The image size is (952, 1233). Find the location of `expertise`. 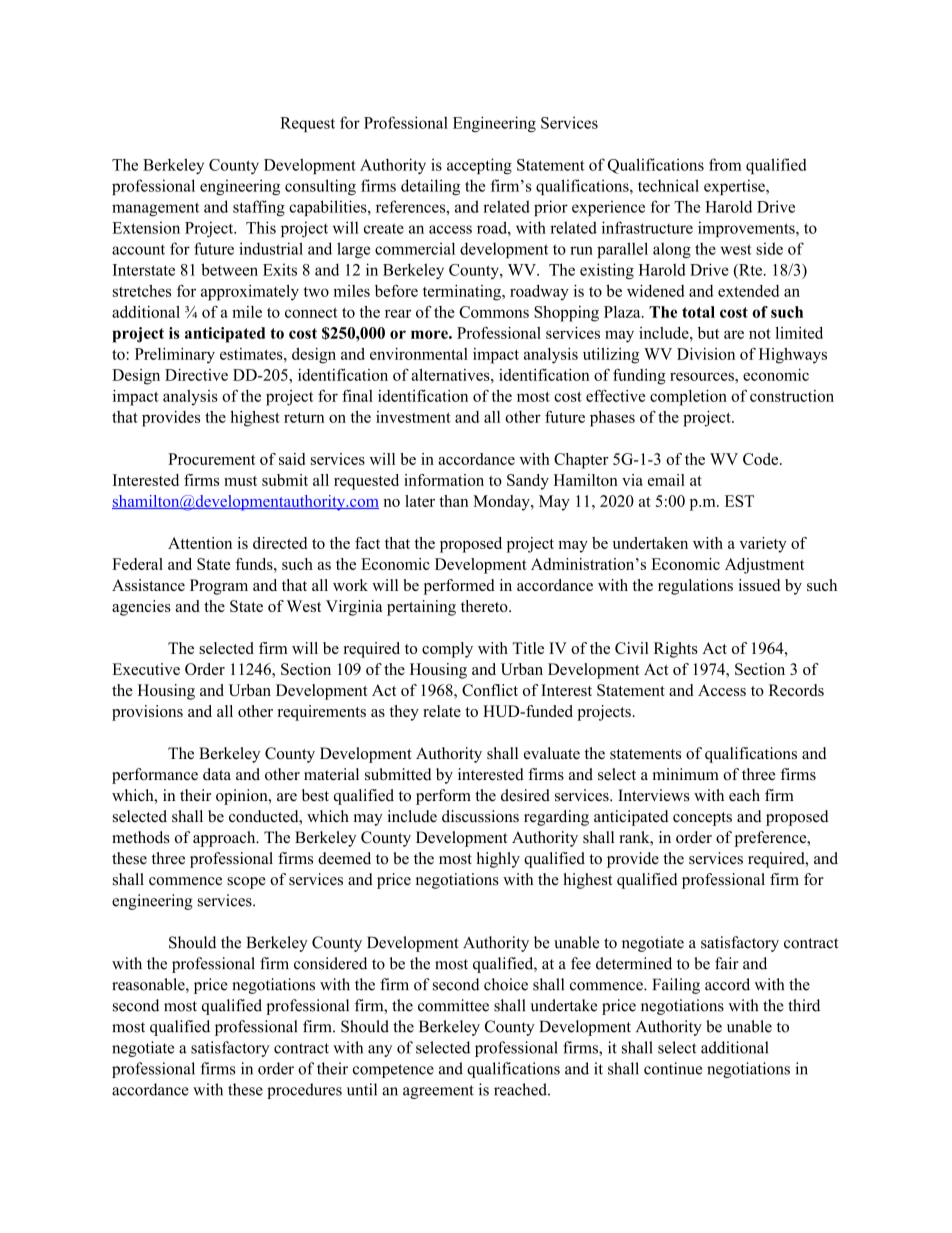

expertise is located at coordinates (735, 187).
